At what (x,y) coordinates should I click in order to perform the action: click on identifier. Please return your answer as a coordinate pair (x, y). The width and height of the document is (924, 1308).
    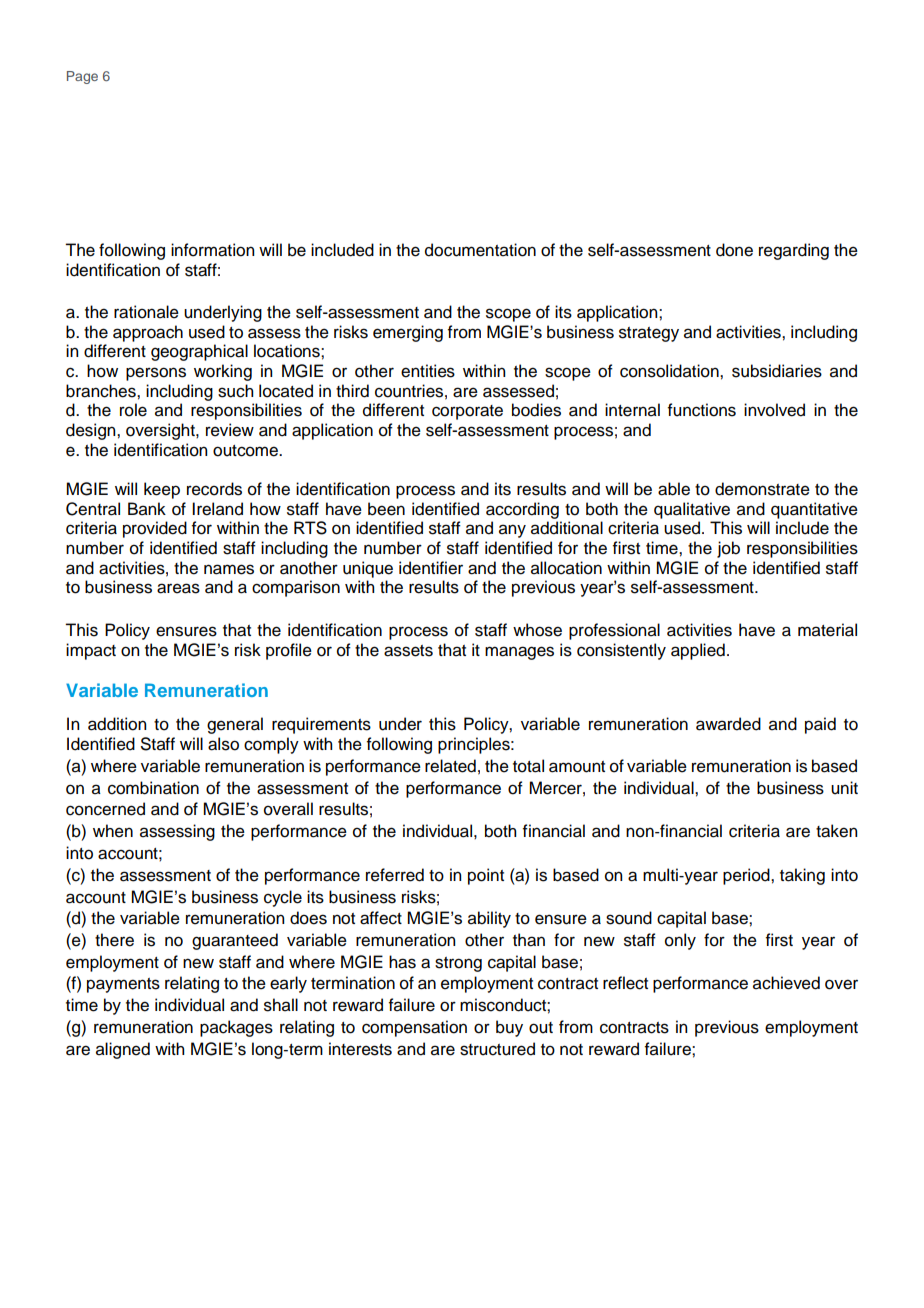
    Looking at the image, I should click on (431, 568).
